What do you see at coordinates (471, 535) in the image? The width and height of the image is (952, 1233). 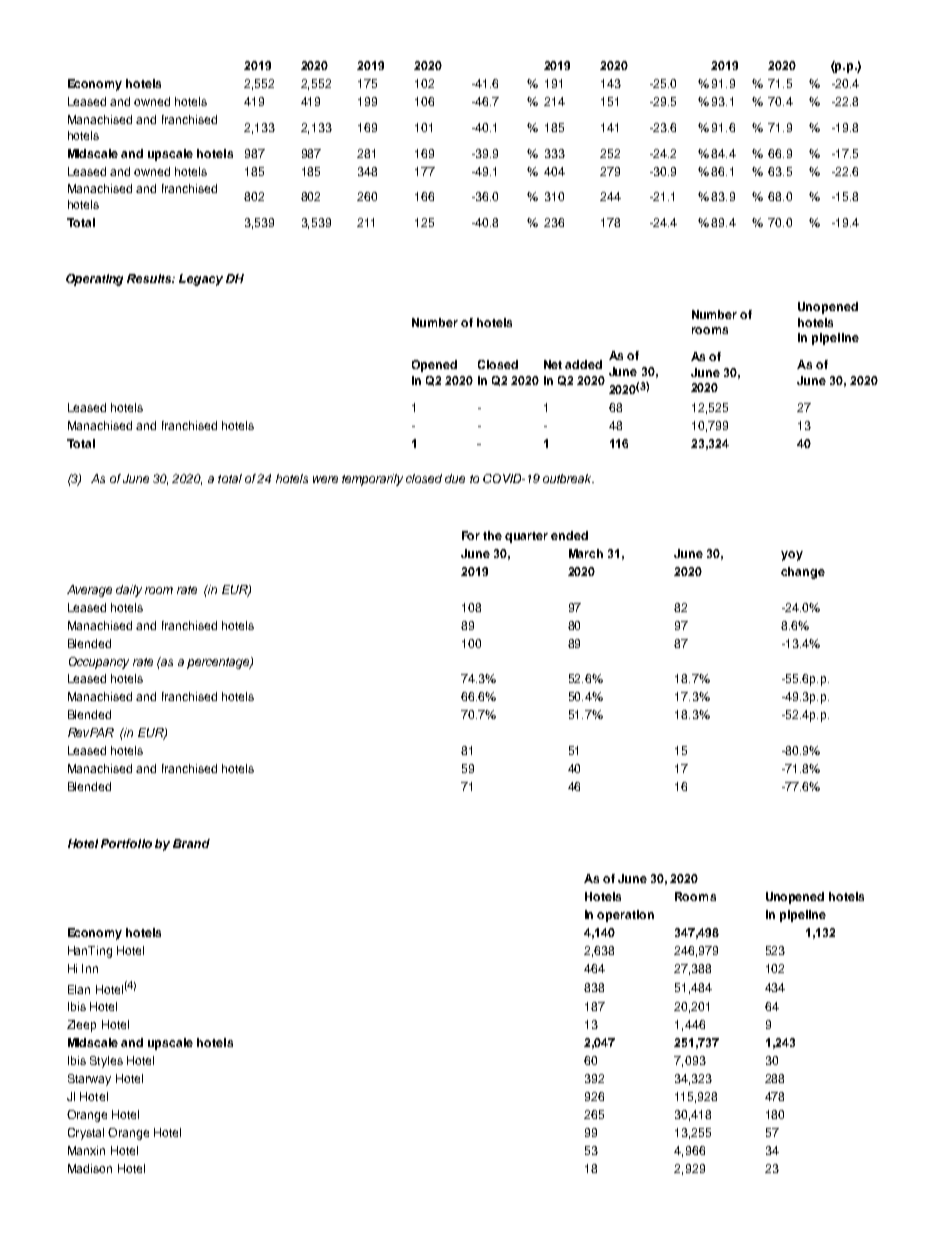 I see `For` at bounding box center [471, 535].
